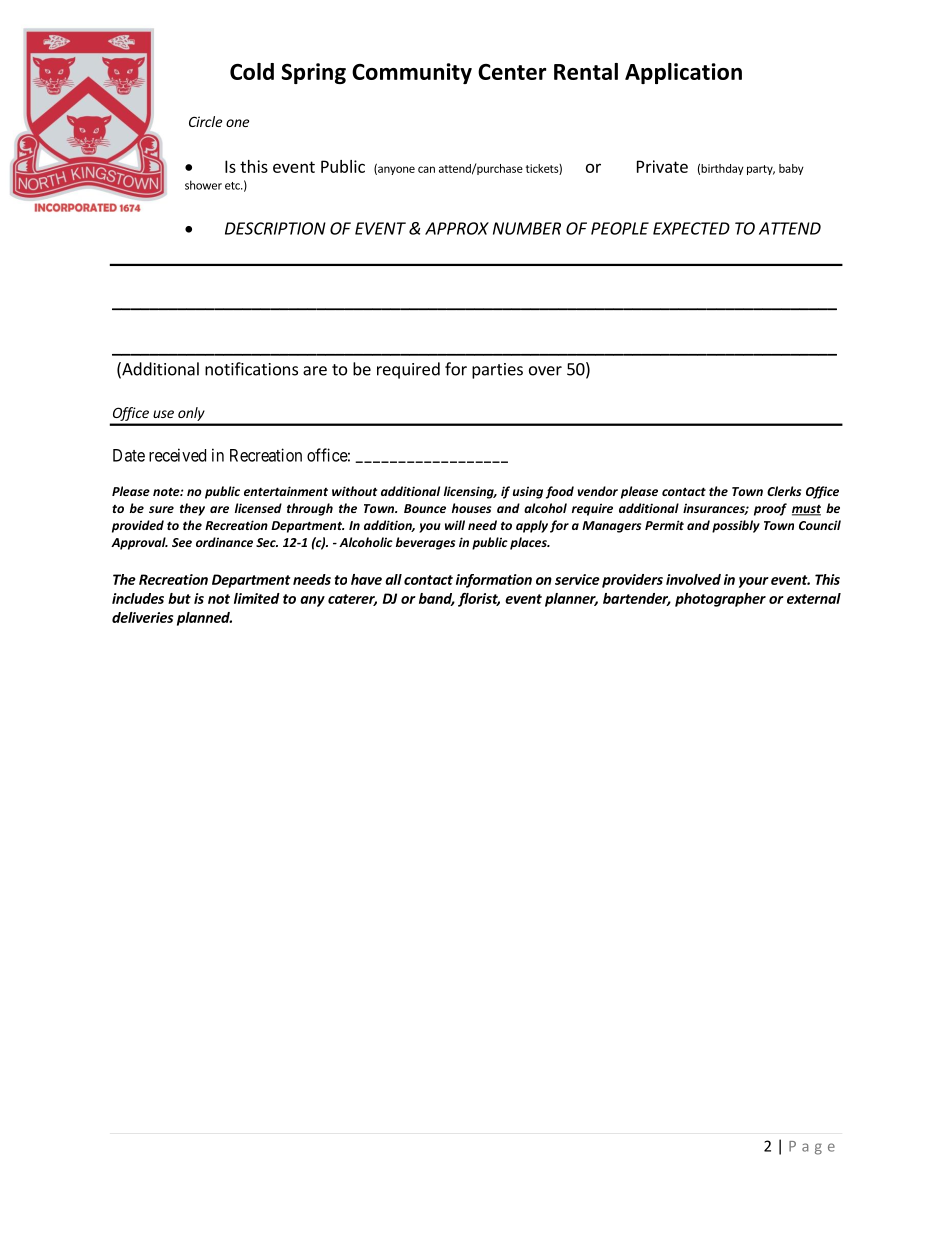 The height and width of the screenshot is (1233, 952). What do you see at coordinates (691, 228) in the screenshot?
I see `EXPECTED` at bounding box center [691, 228].
